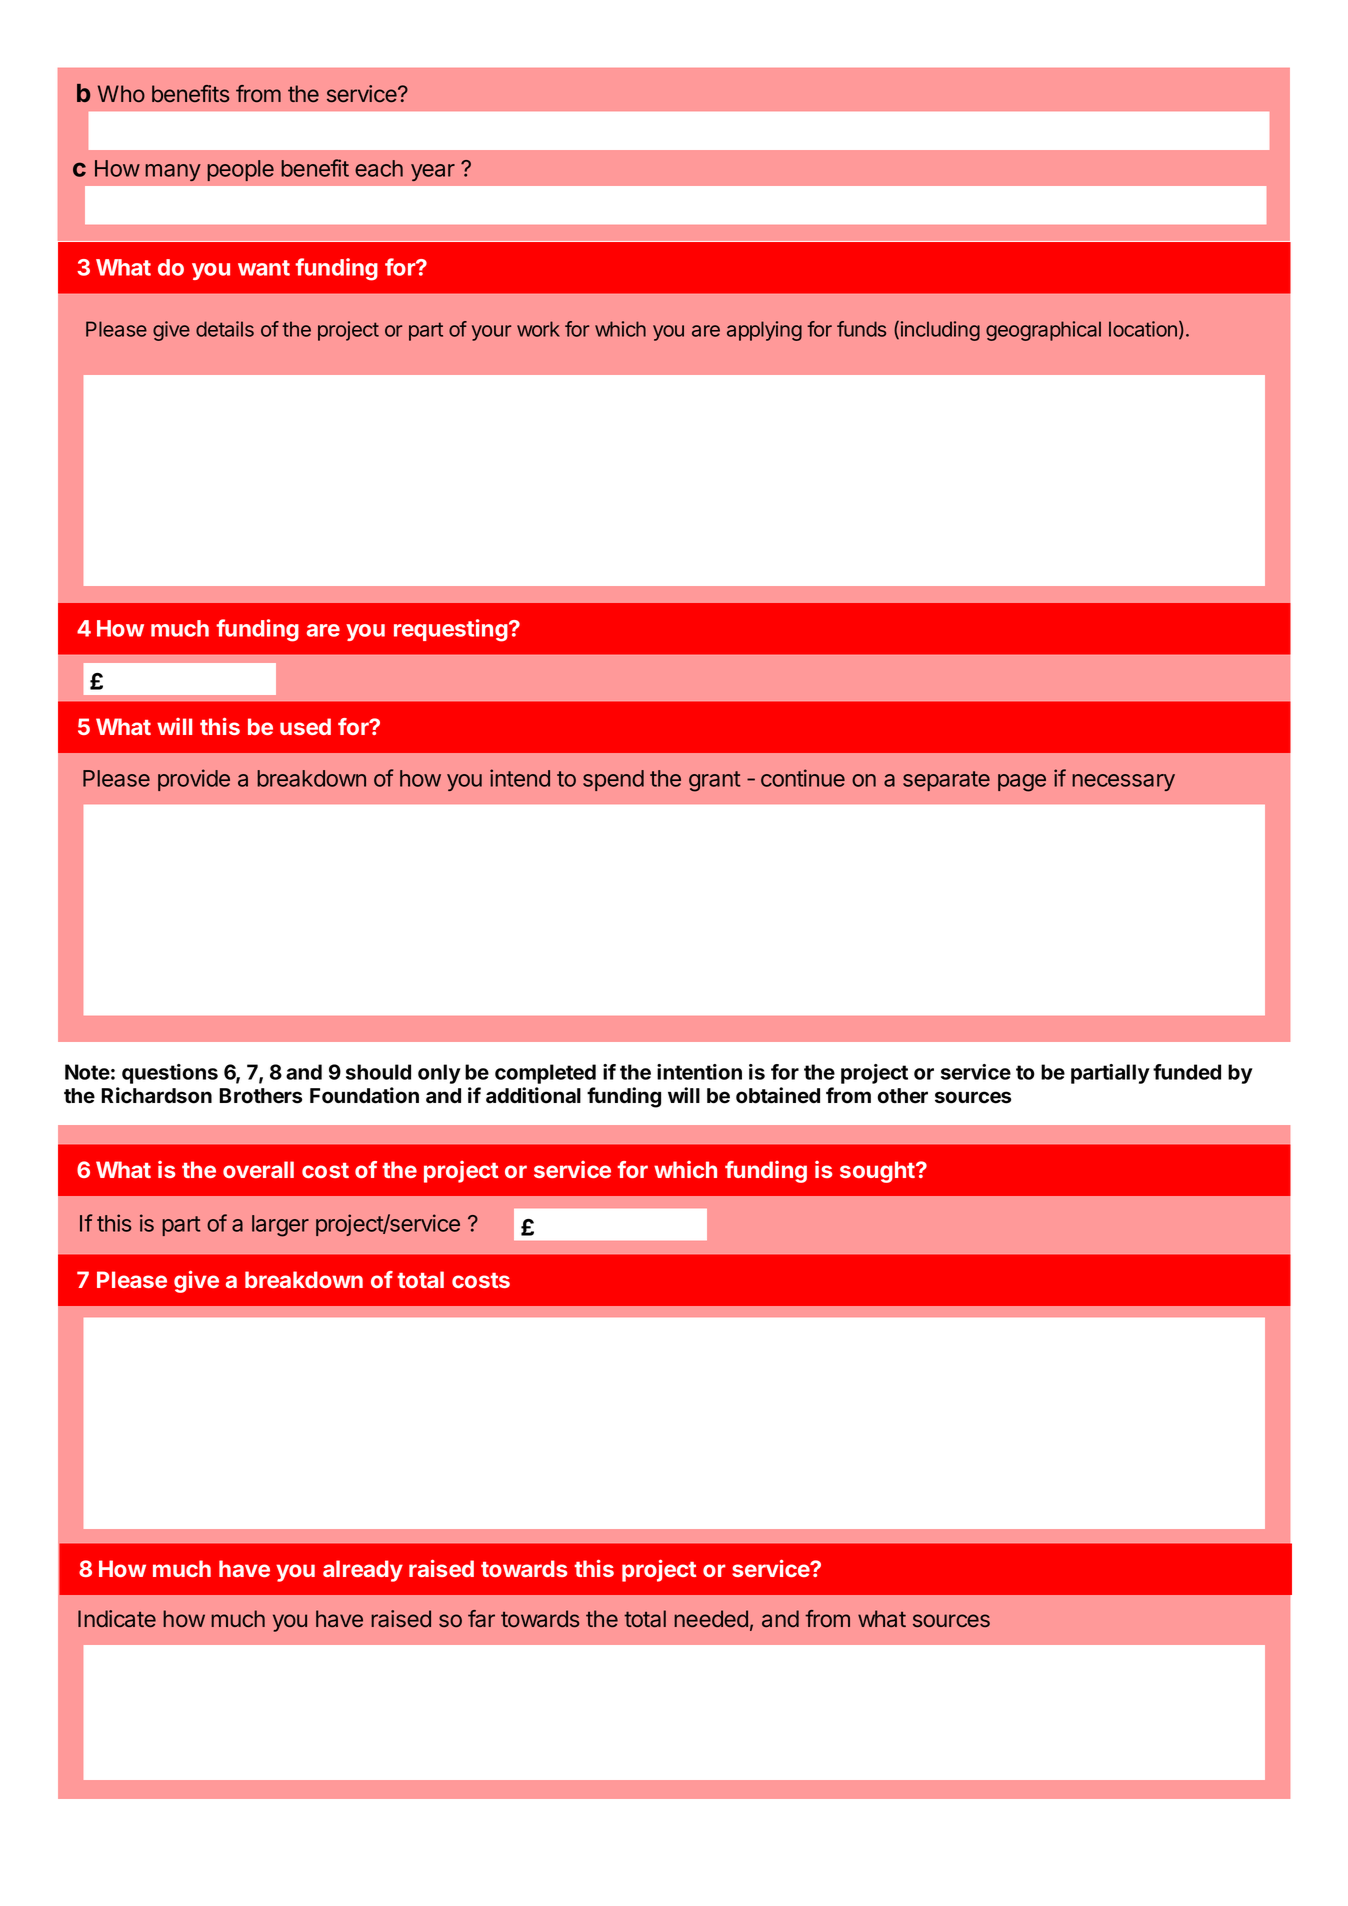 The image size is (1348, 1906). Describe the element at coordinates (433, 172) in the screenshot. I see `year` at that location.
